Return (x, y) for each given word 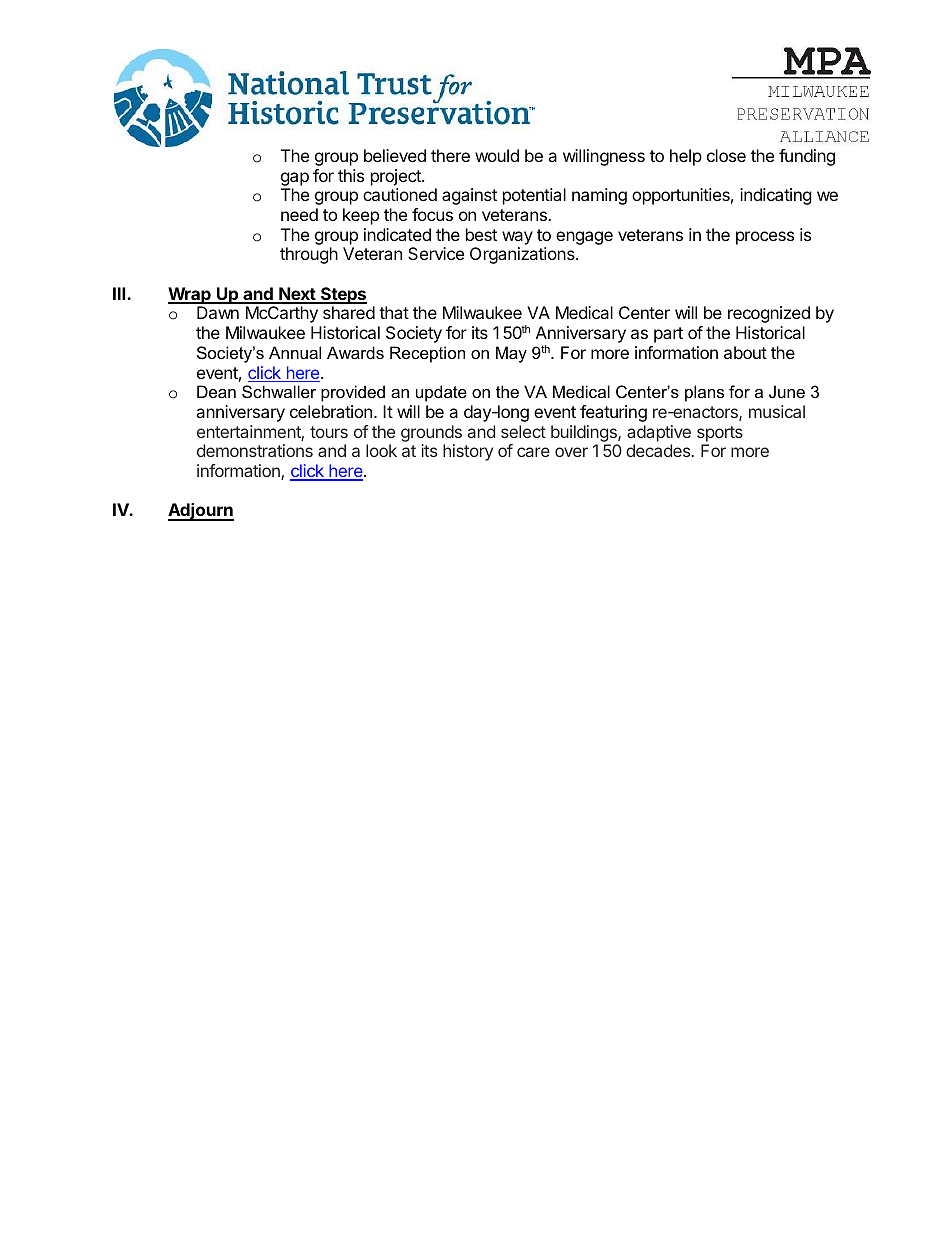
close (726, 155)
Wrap (190, 295)
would (497, 155)
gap (295, 179)
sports (720, 434)
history (468, 452)
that (394, 312)
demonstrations (255, 450)
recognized (769, 314)
